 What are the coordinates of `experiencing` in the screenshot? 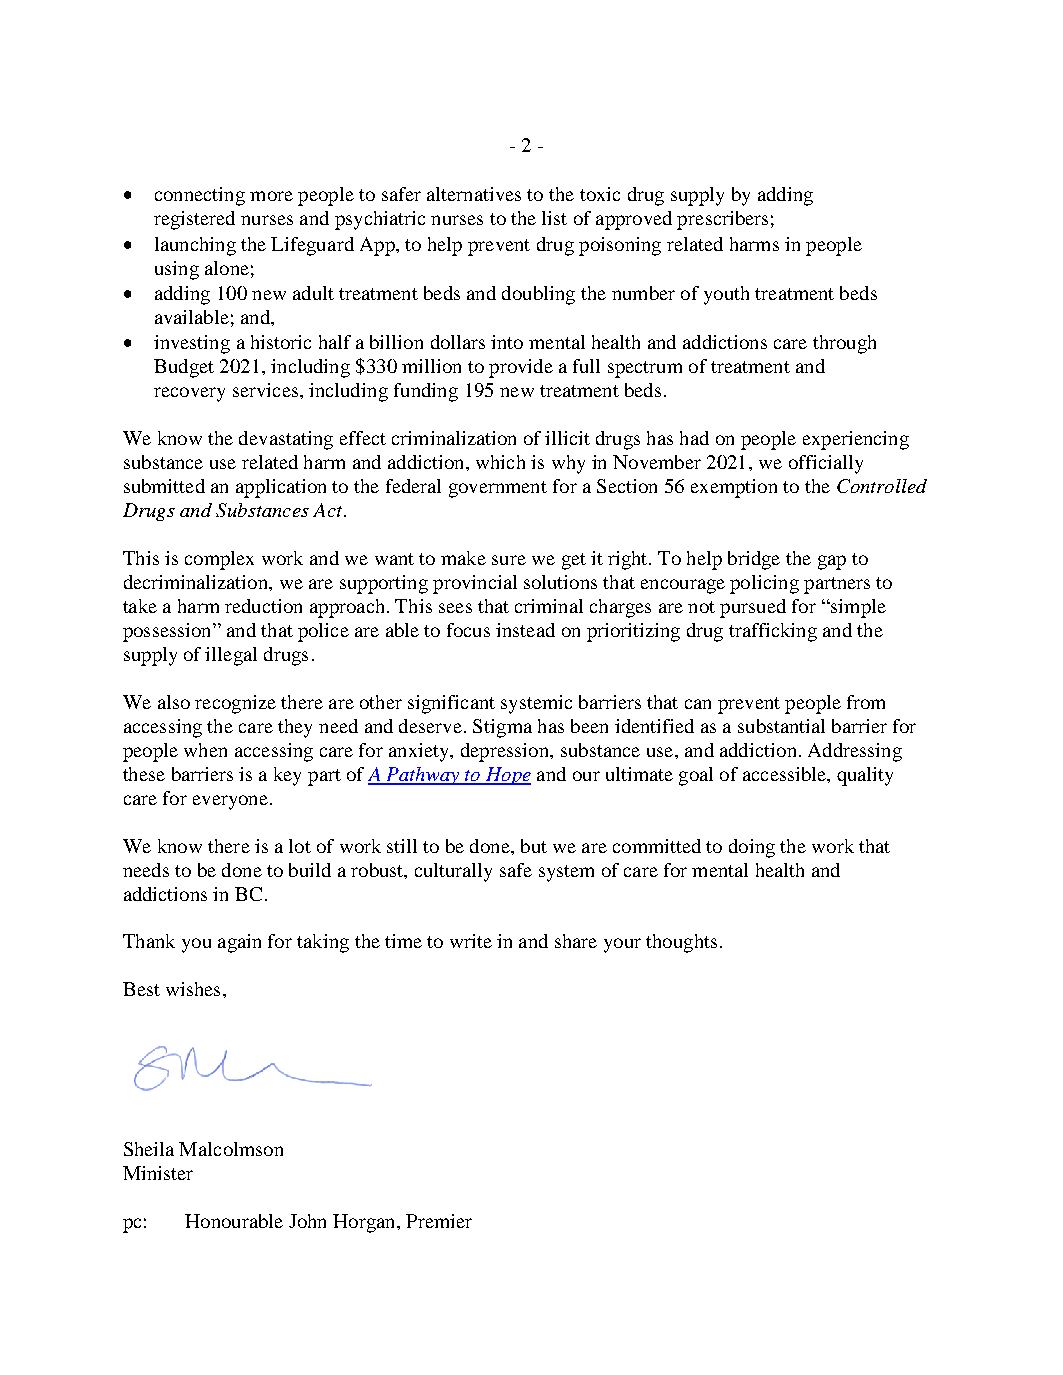 It's located at (856, 440).
